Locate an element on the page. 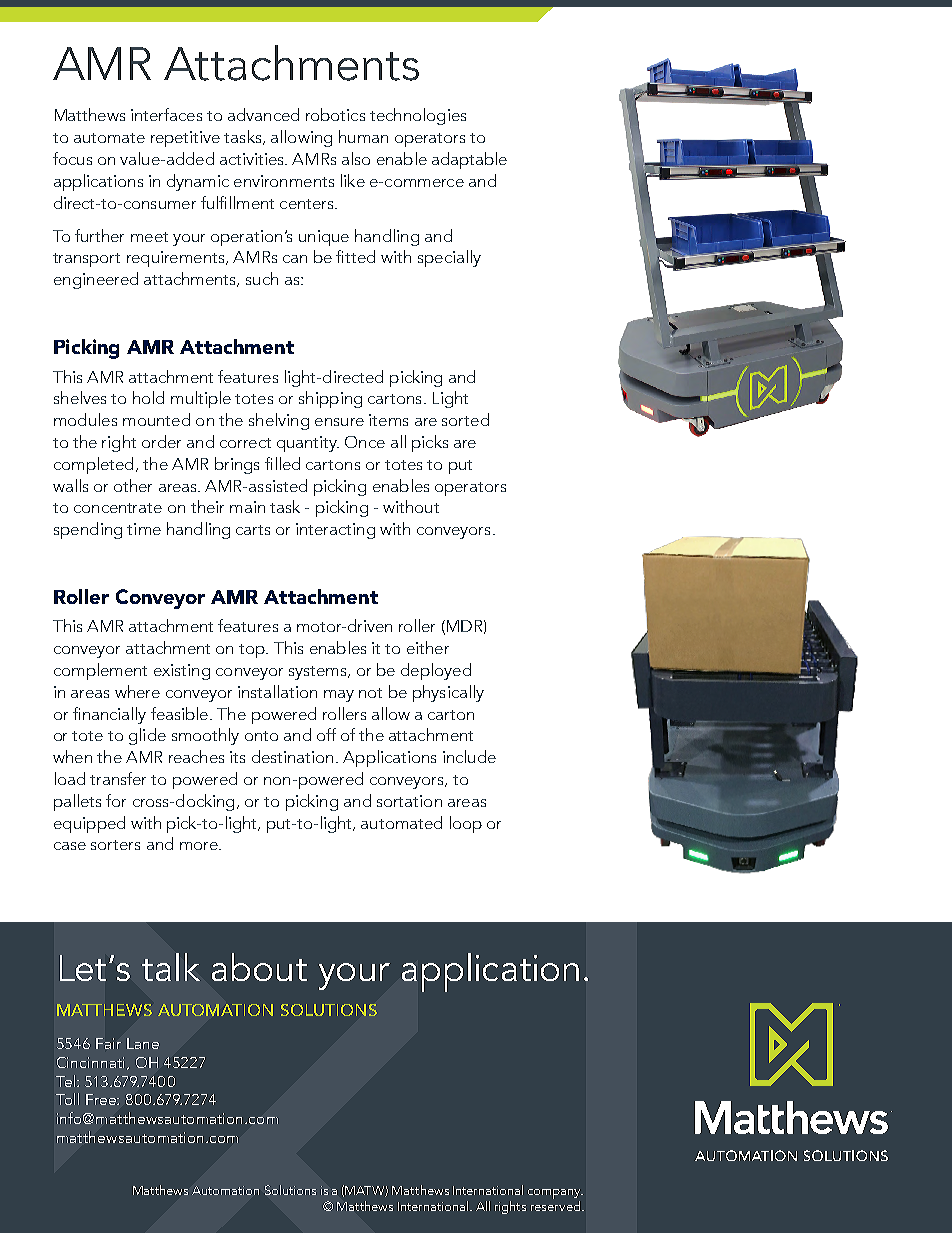 The height and width of the document is (1233, 952). physically is located at coordinates (448, 693).
